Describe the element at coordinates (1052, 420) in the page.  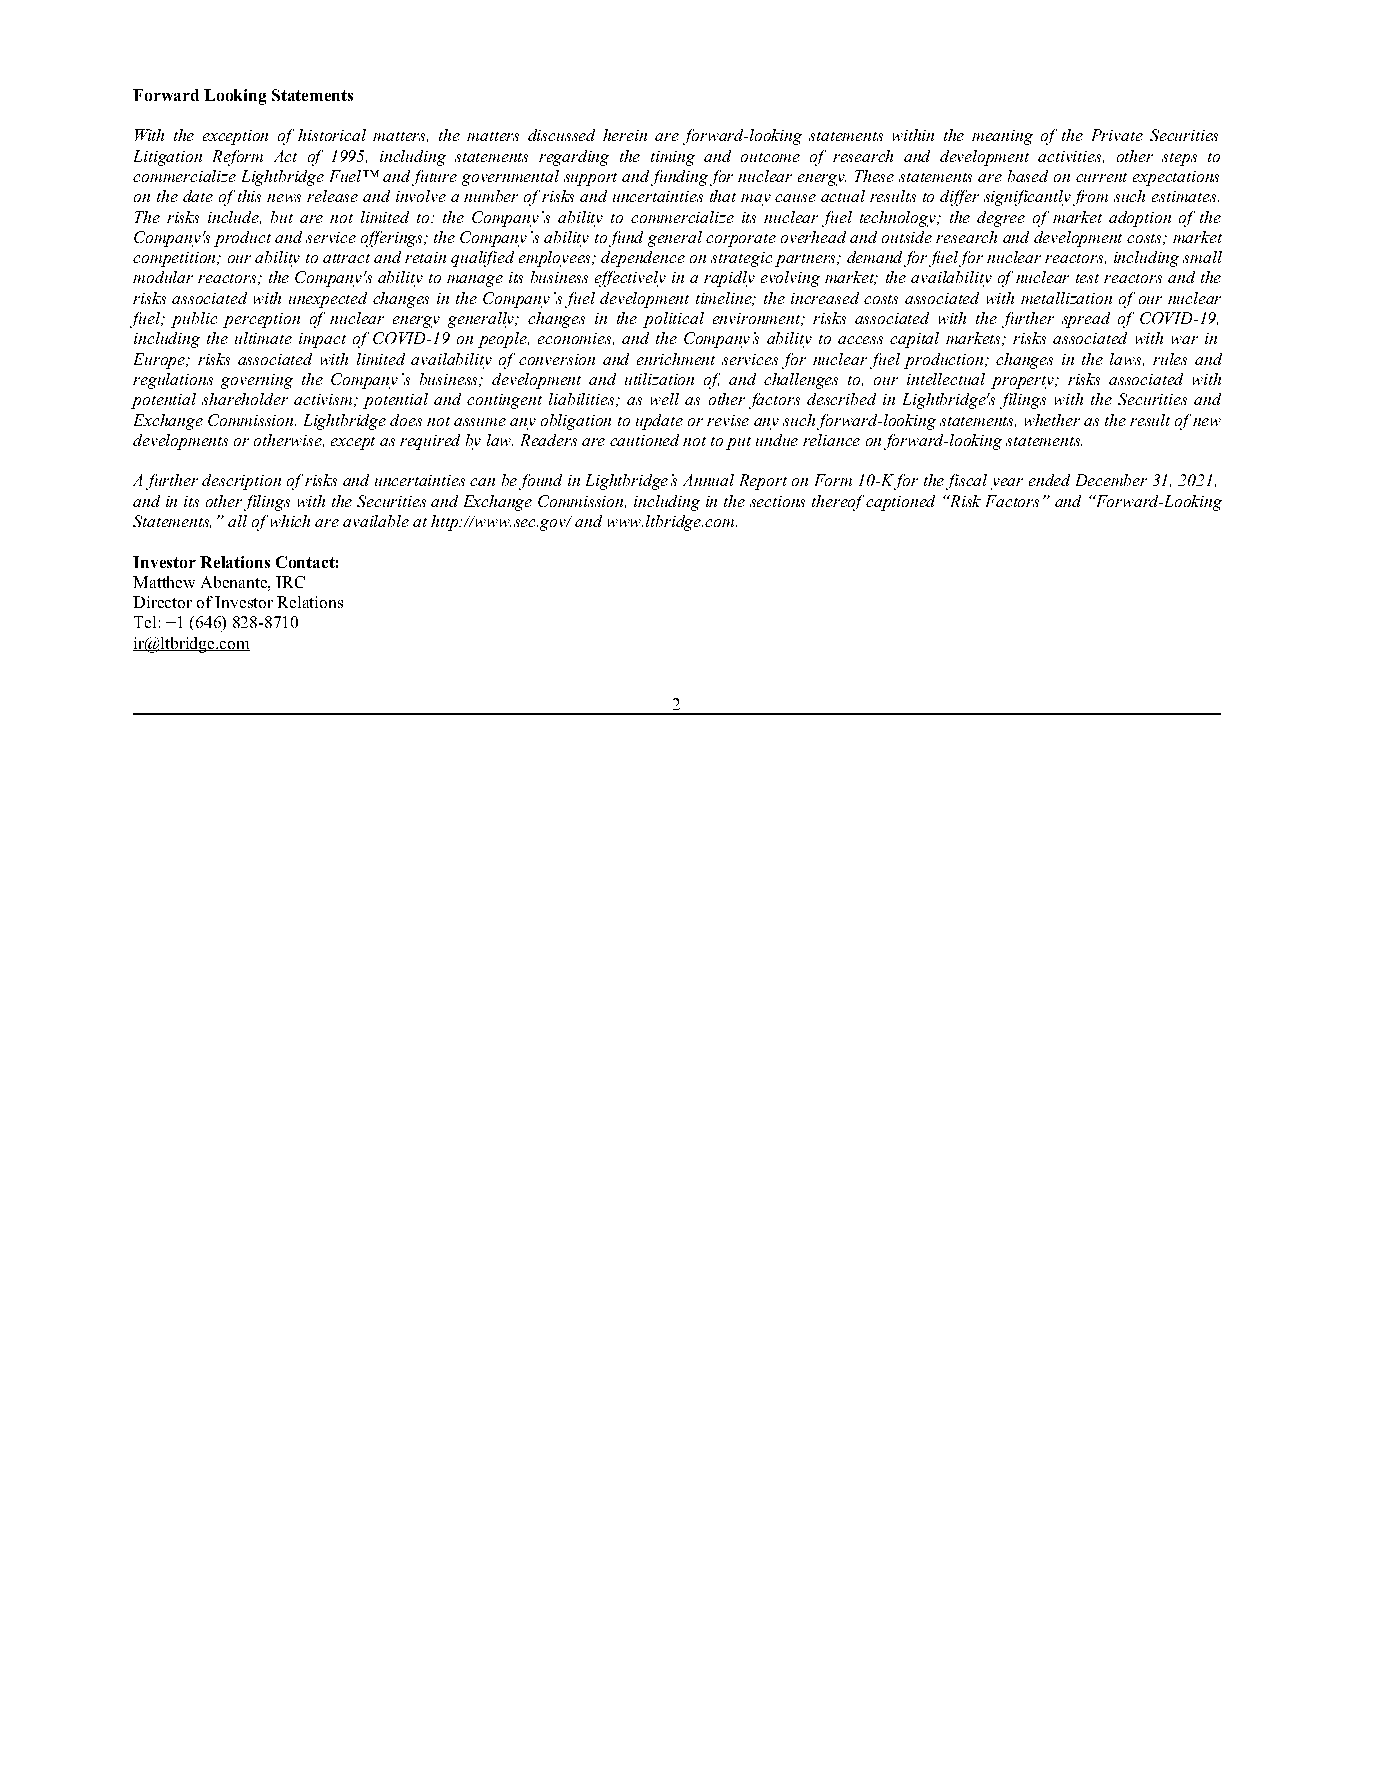
I see `whether` at that location.
